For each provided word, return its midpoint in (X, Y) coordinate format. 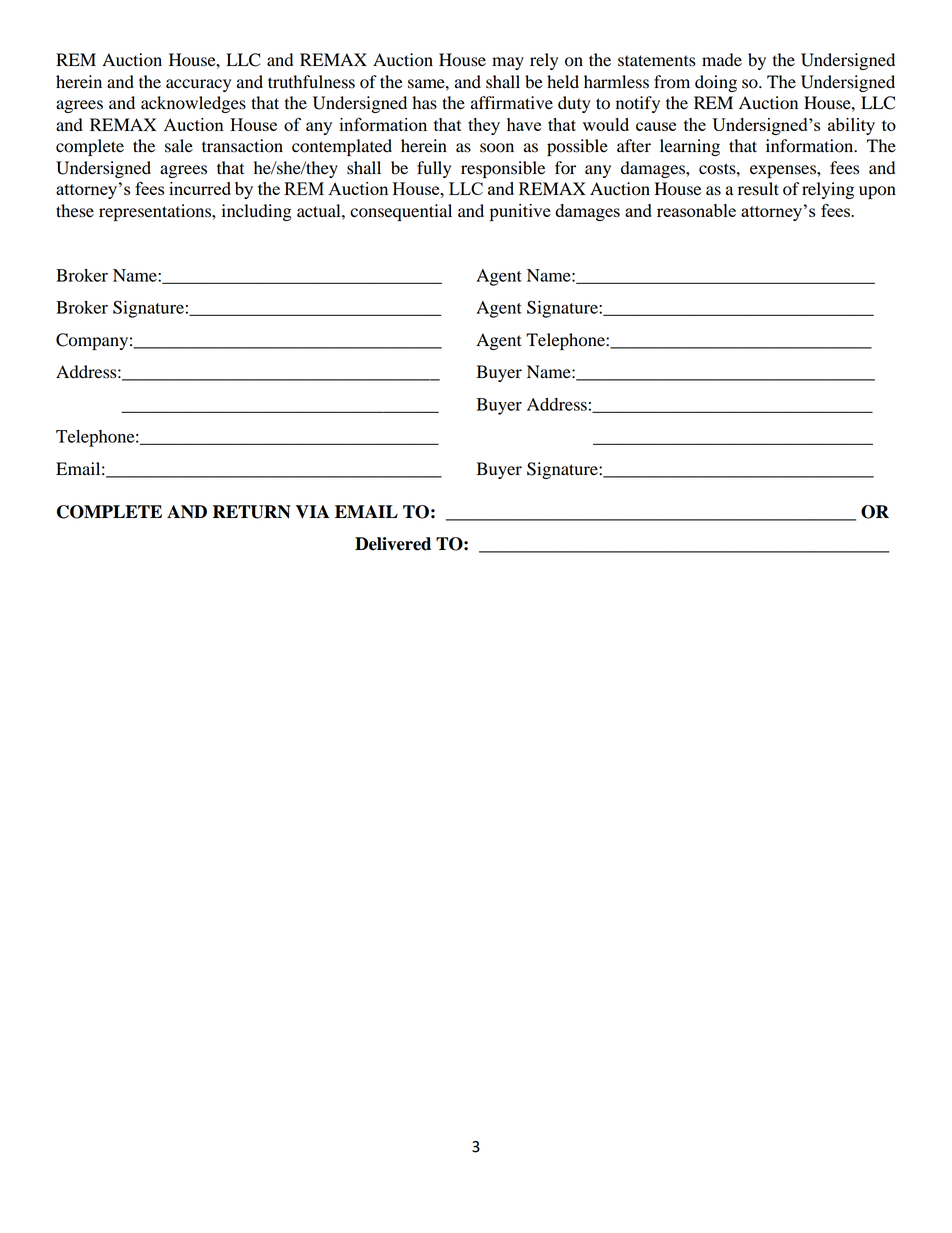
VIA (313, 512)
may (508, 63)
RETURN (252, 512)
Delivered (393, 544)
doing (716, 83)
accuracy (198, 85)
